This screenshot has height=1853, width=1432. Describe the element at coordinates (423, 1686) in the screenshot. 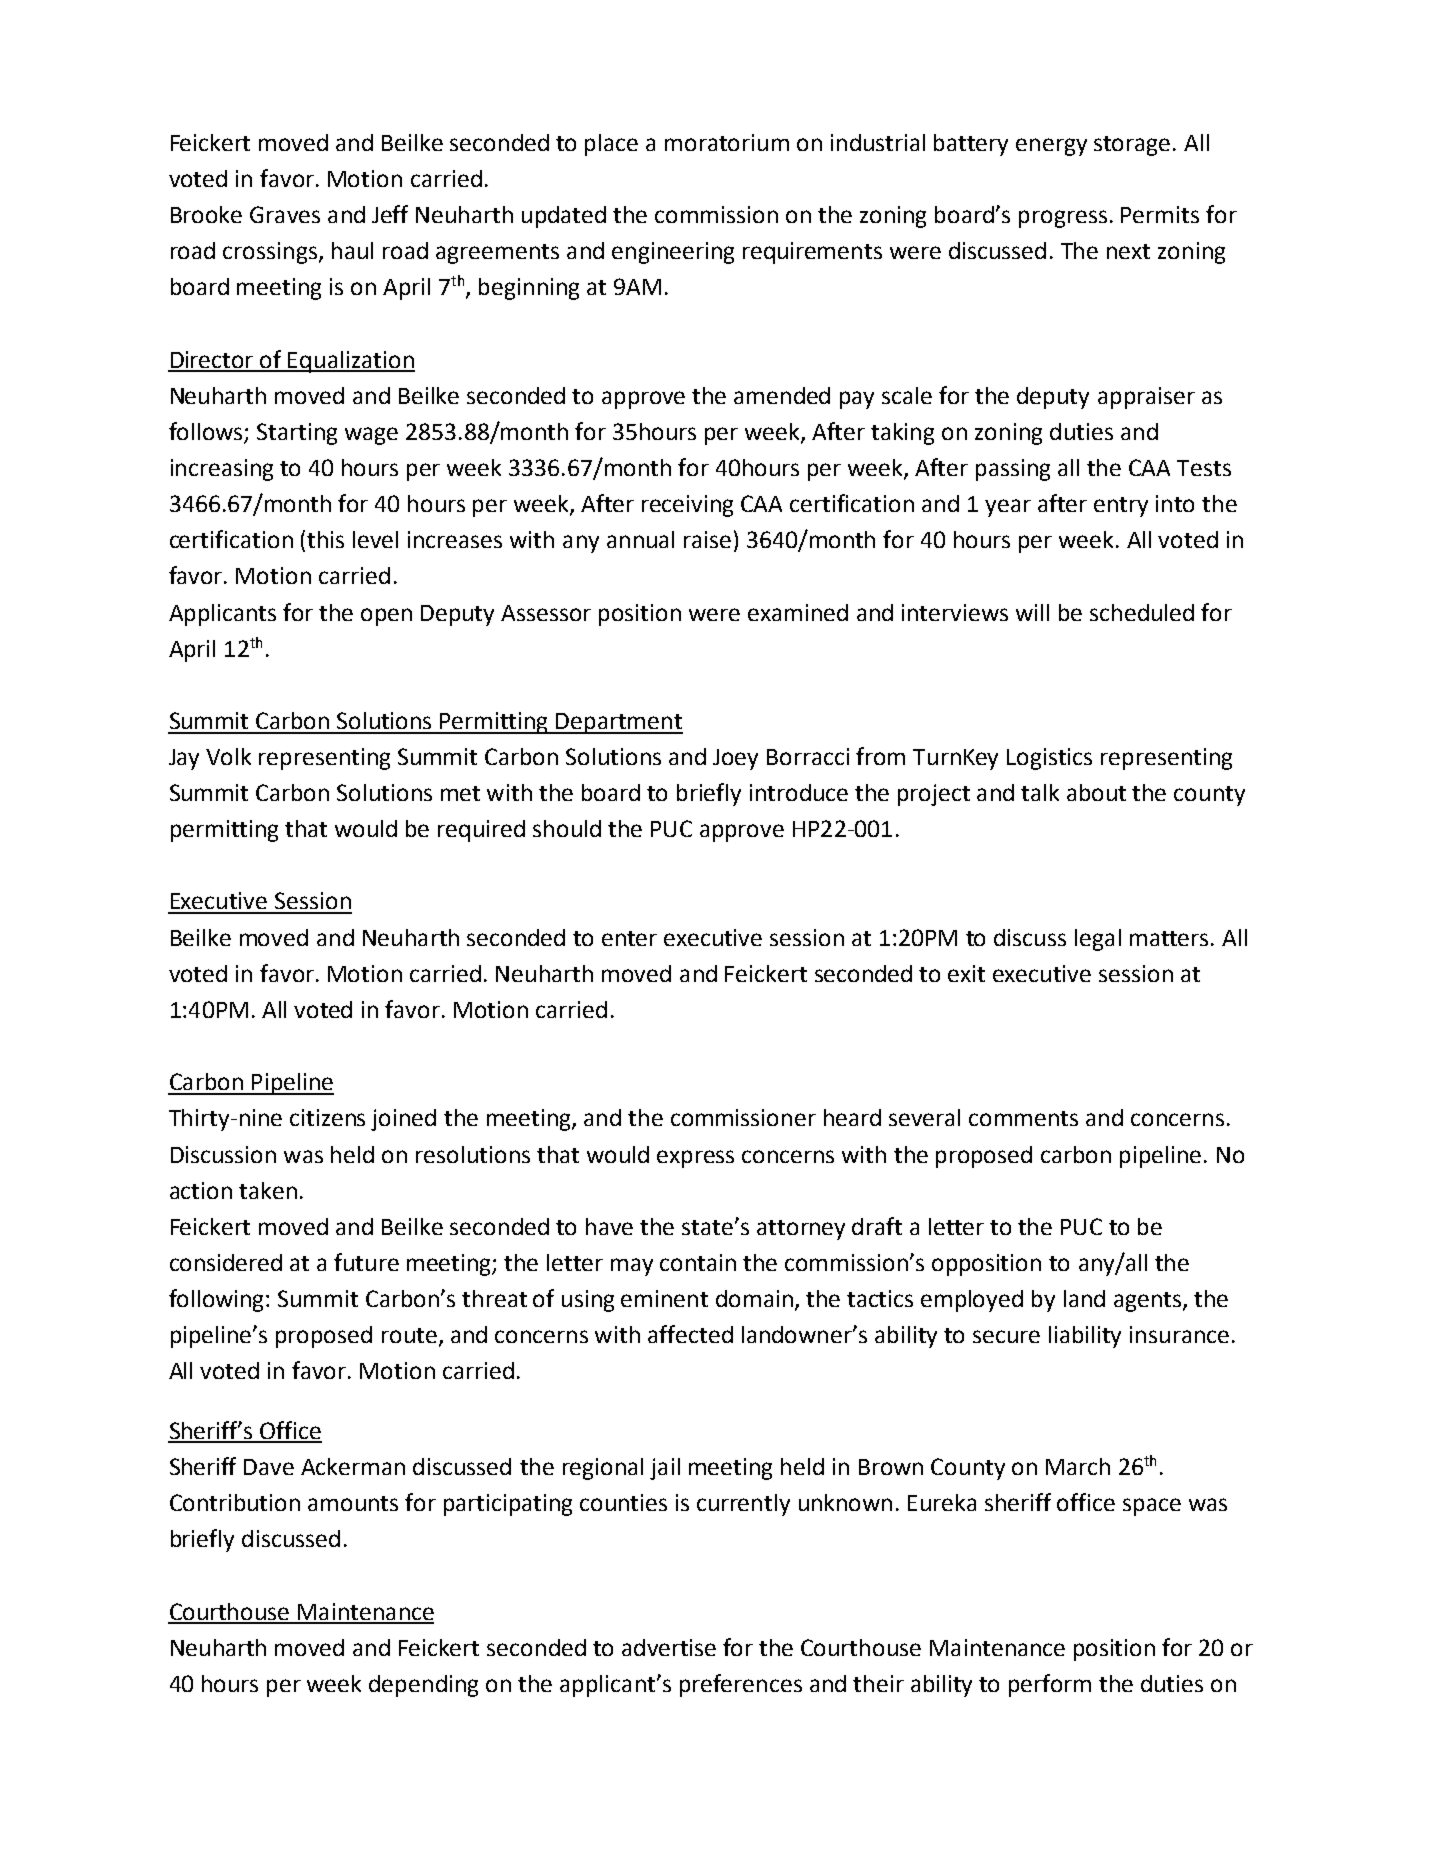

I see `depending` at that location.
